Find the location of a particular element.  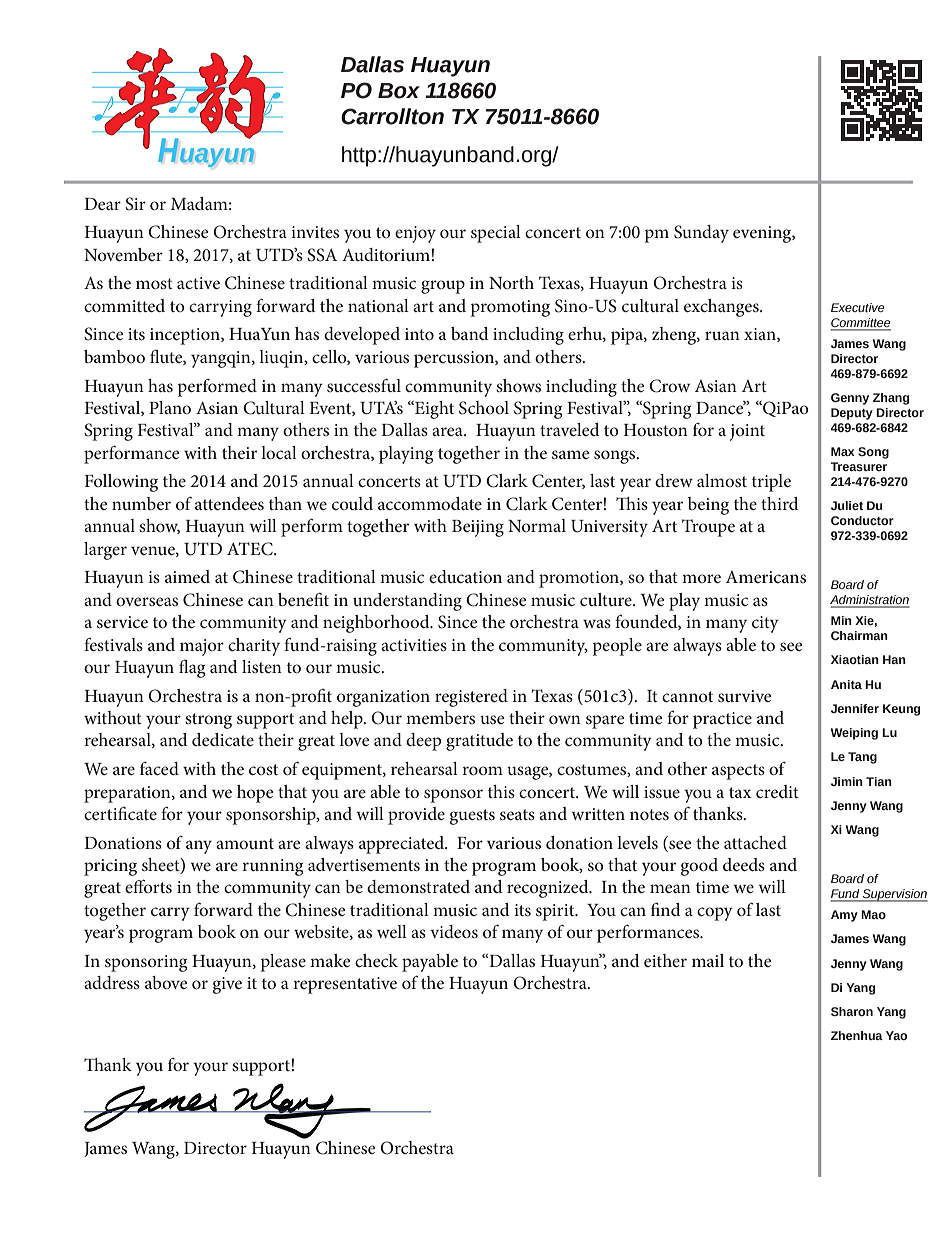

faced is located at coordinates (159, 768).
